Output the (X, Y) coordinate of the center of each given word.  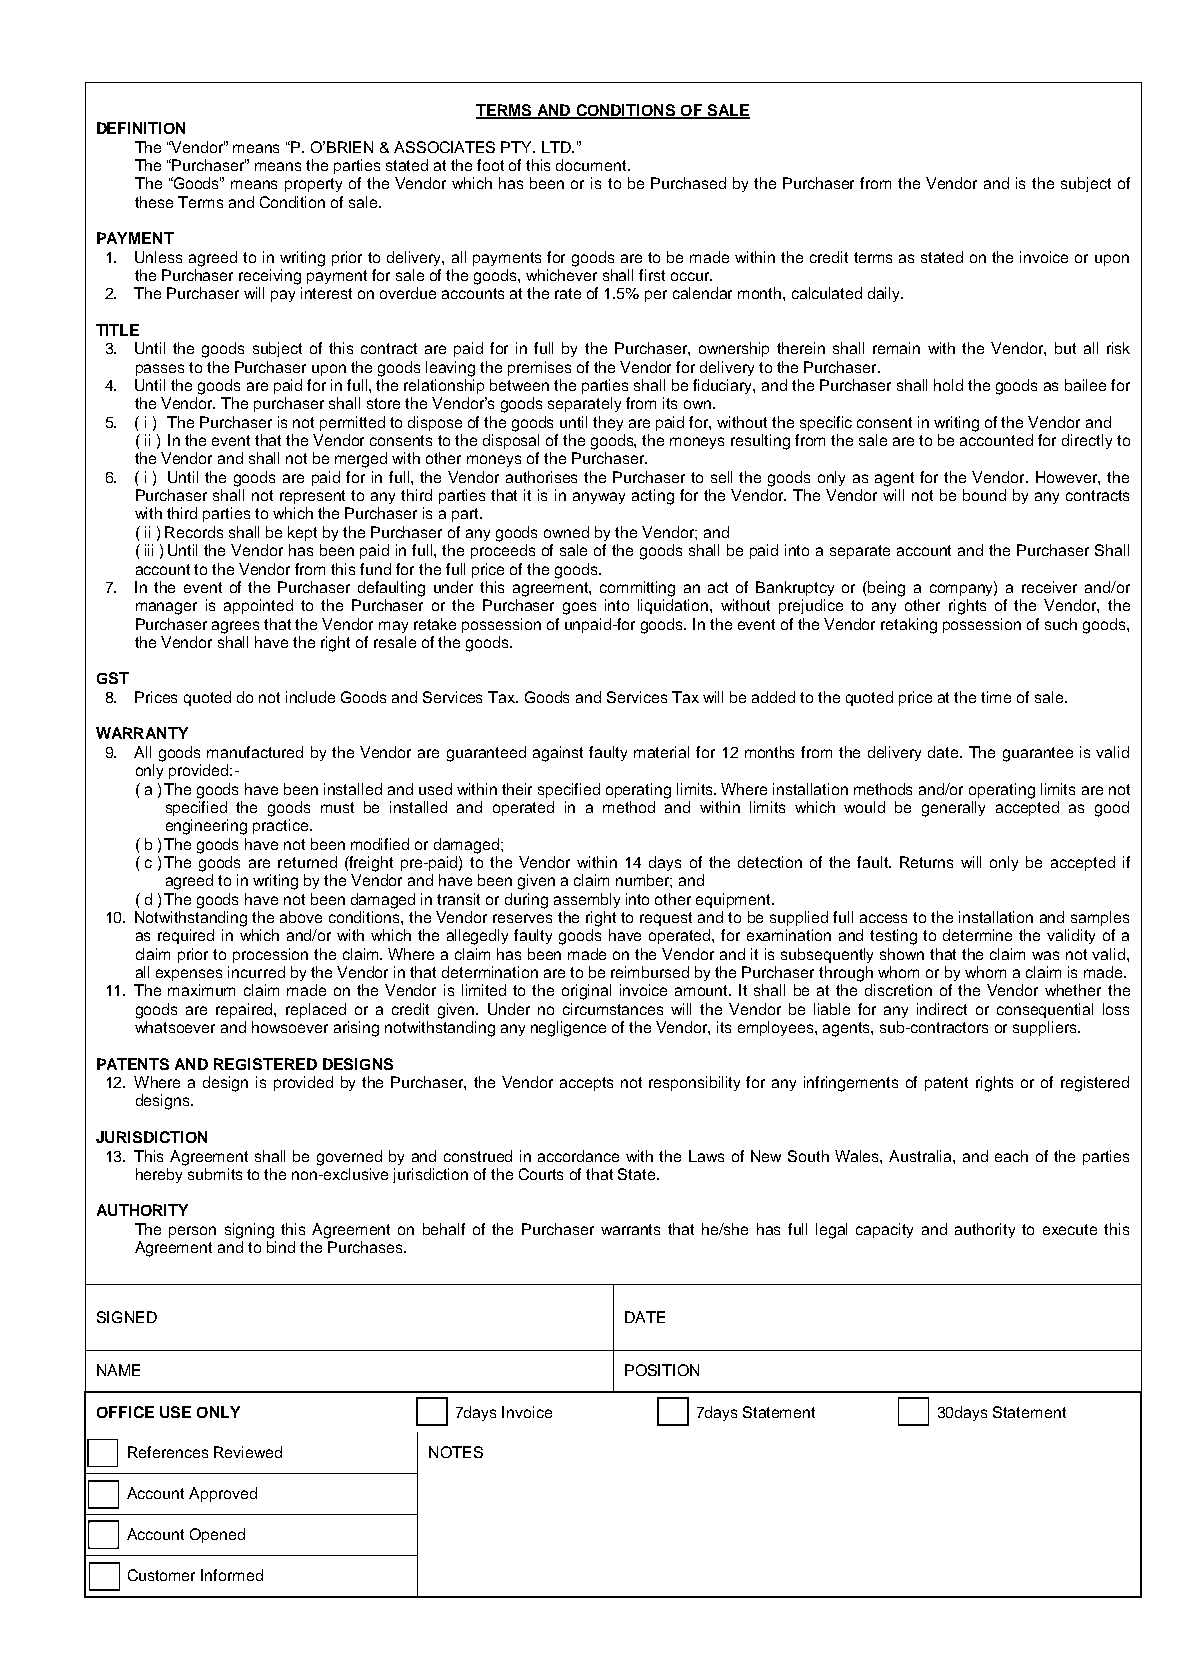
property (313, 185)
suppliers (1046, 1028)
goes (579, 608)
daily (885, 294)
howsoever (290, 1027)
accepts (586, 1084)
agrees (235, 627)
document (592, 165)
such (1061, 624)
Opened (217, 1535)
